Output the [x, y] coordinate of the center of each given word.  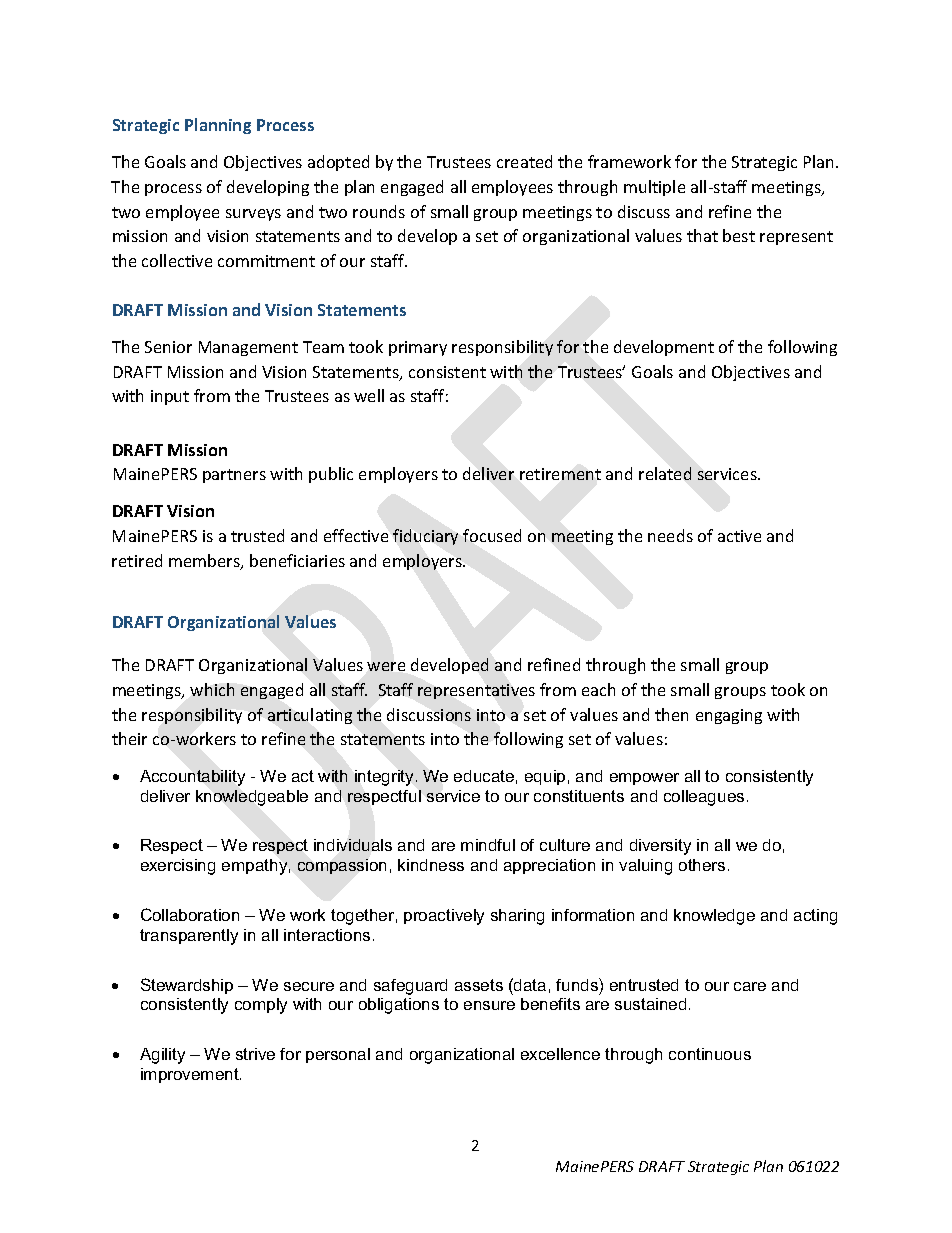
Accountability [192, 778]
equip [545, 777]
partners [234, 476]
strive [255, 1054]
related [665, 473]
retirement [560, 474]
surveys [253, 215]
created [524, 161]
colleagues [704, 798]
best [739, 235]
